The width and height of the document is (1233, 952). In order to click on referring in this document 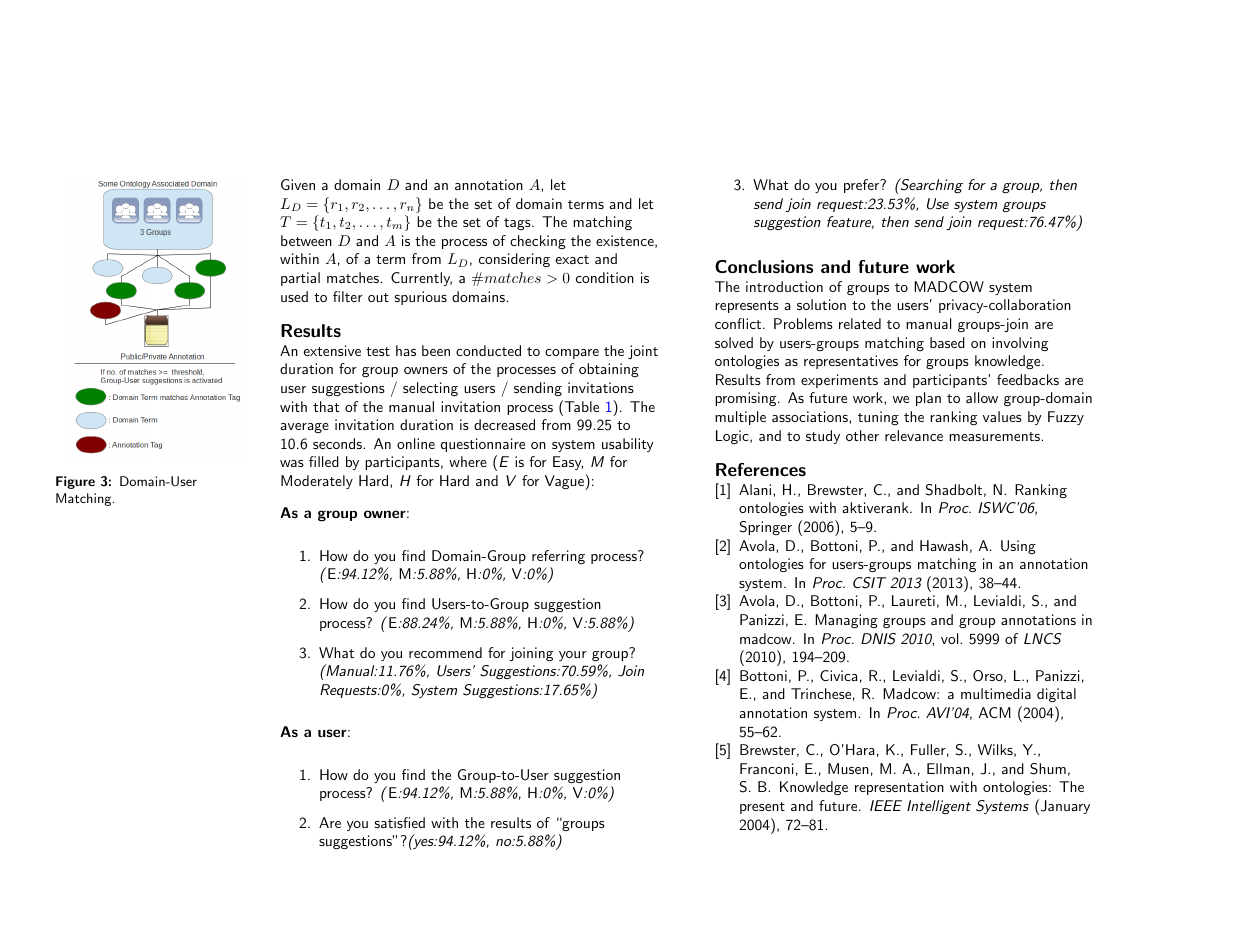, I will do `click(558, 557)`.
